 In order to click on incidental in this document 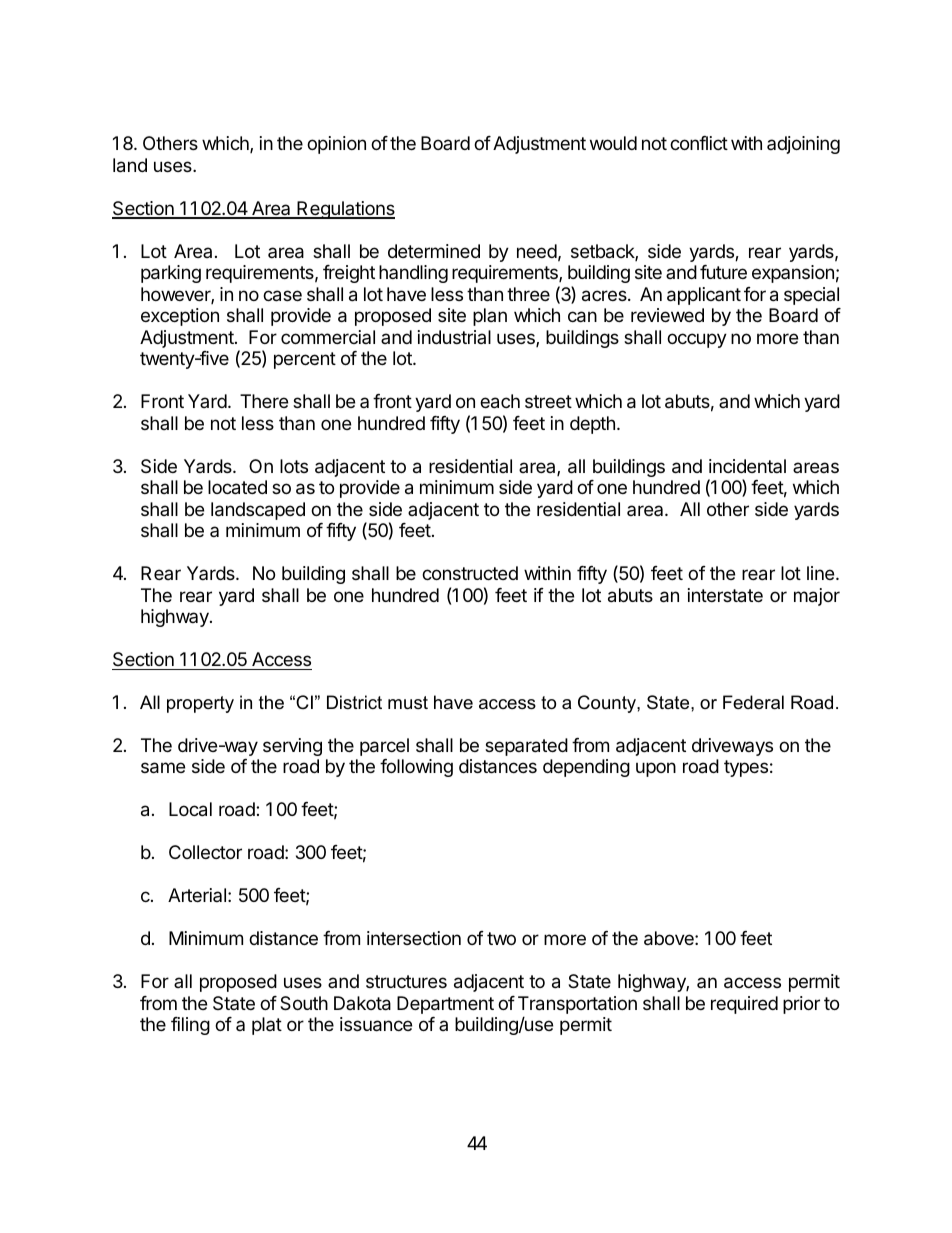, I will do `click(747, 466)`.
